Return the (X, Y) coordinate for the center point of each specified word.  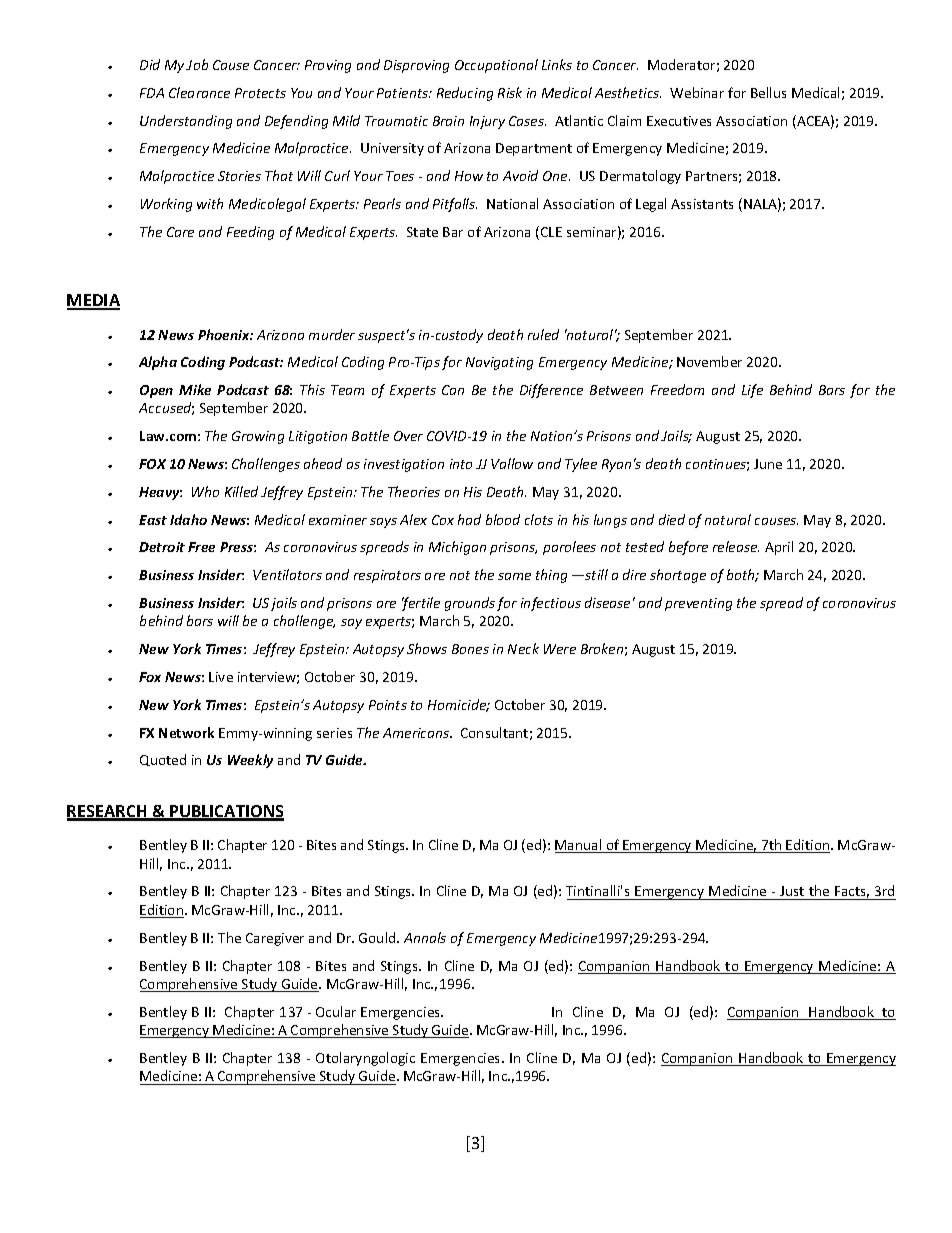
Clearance (199, 92)
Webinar (697, 92)
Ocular (336, 1011)
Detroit (162, 547)
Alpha (158, 363)
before (688, 548)
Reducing (465, 94)
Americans (417, 733)
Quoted (163, 760)
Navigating (499, 363)
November (709, 361)
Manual (579, 846)
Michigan (457, 548)
